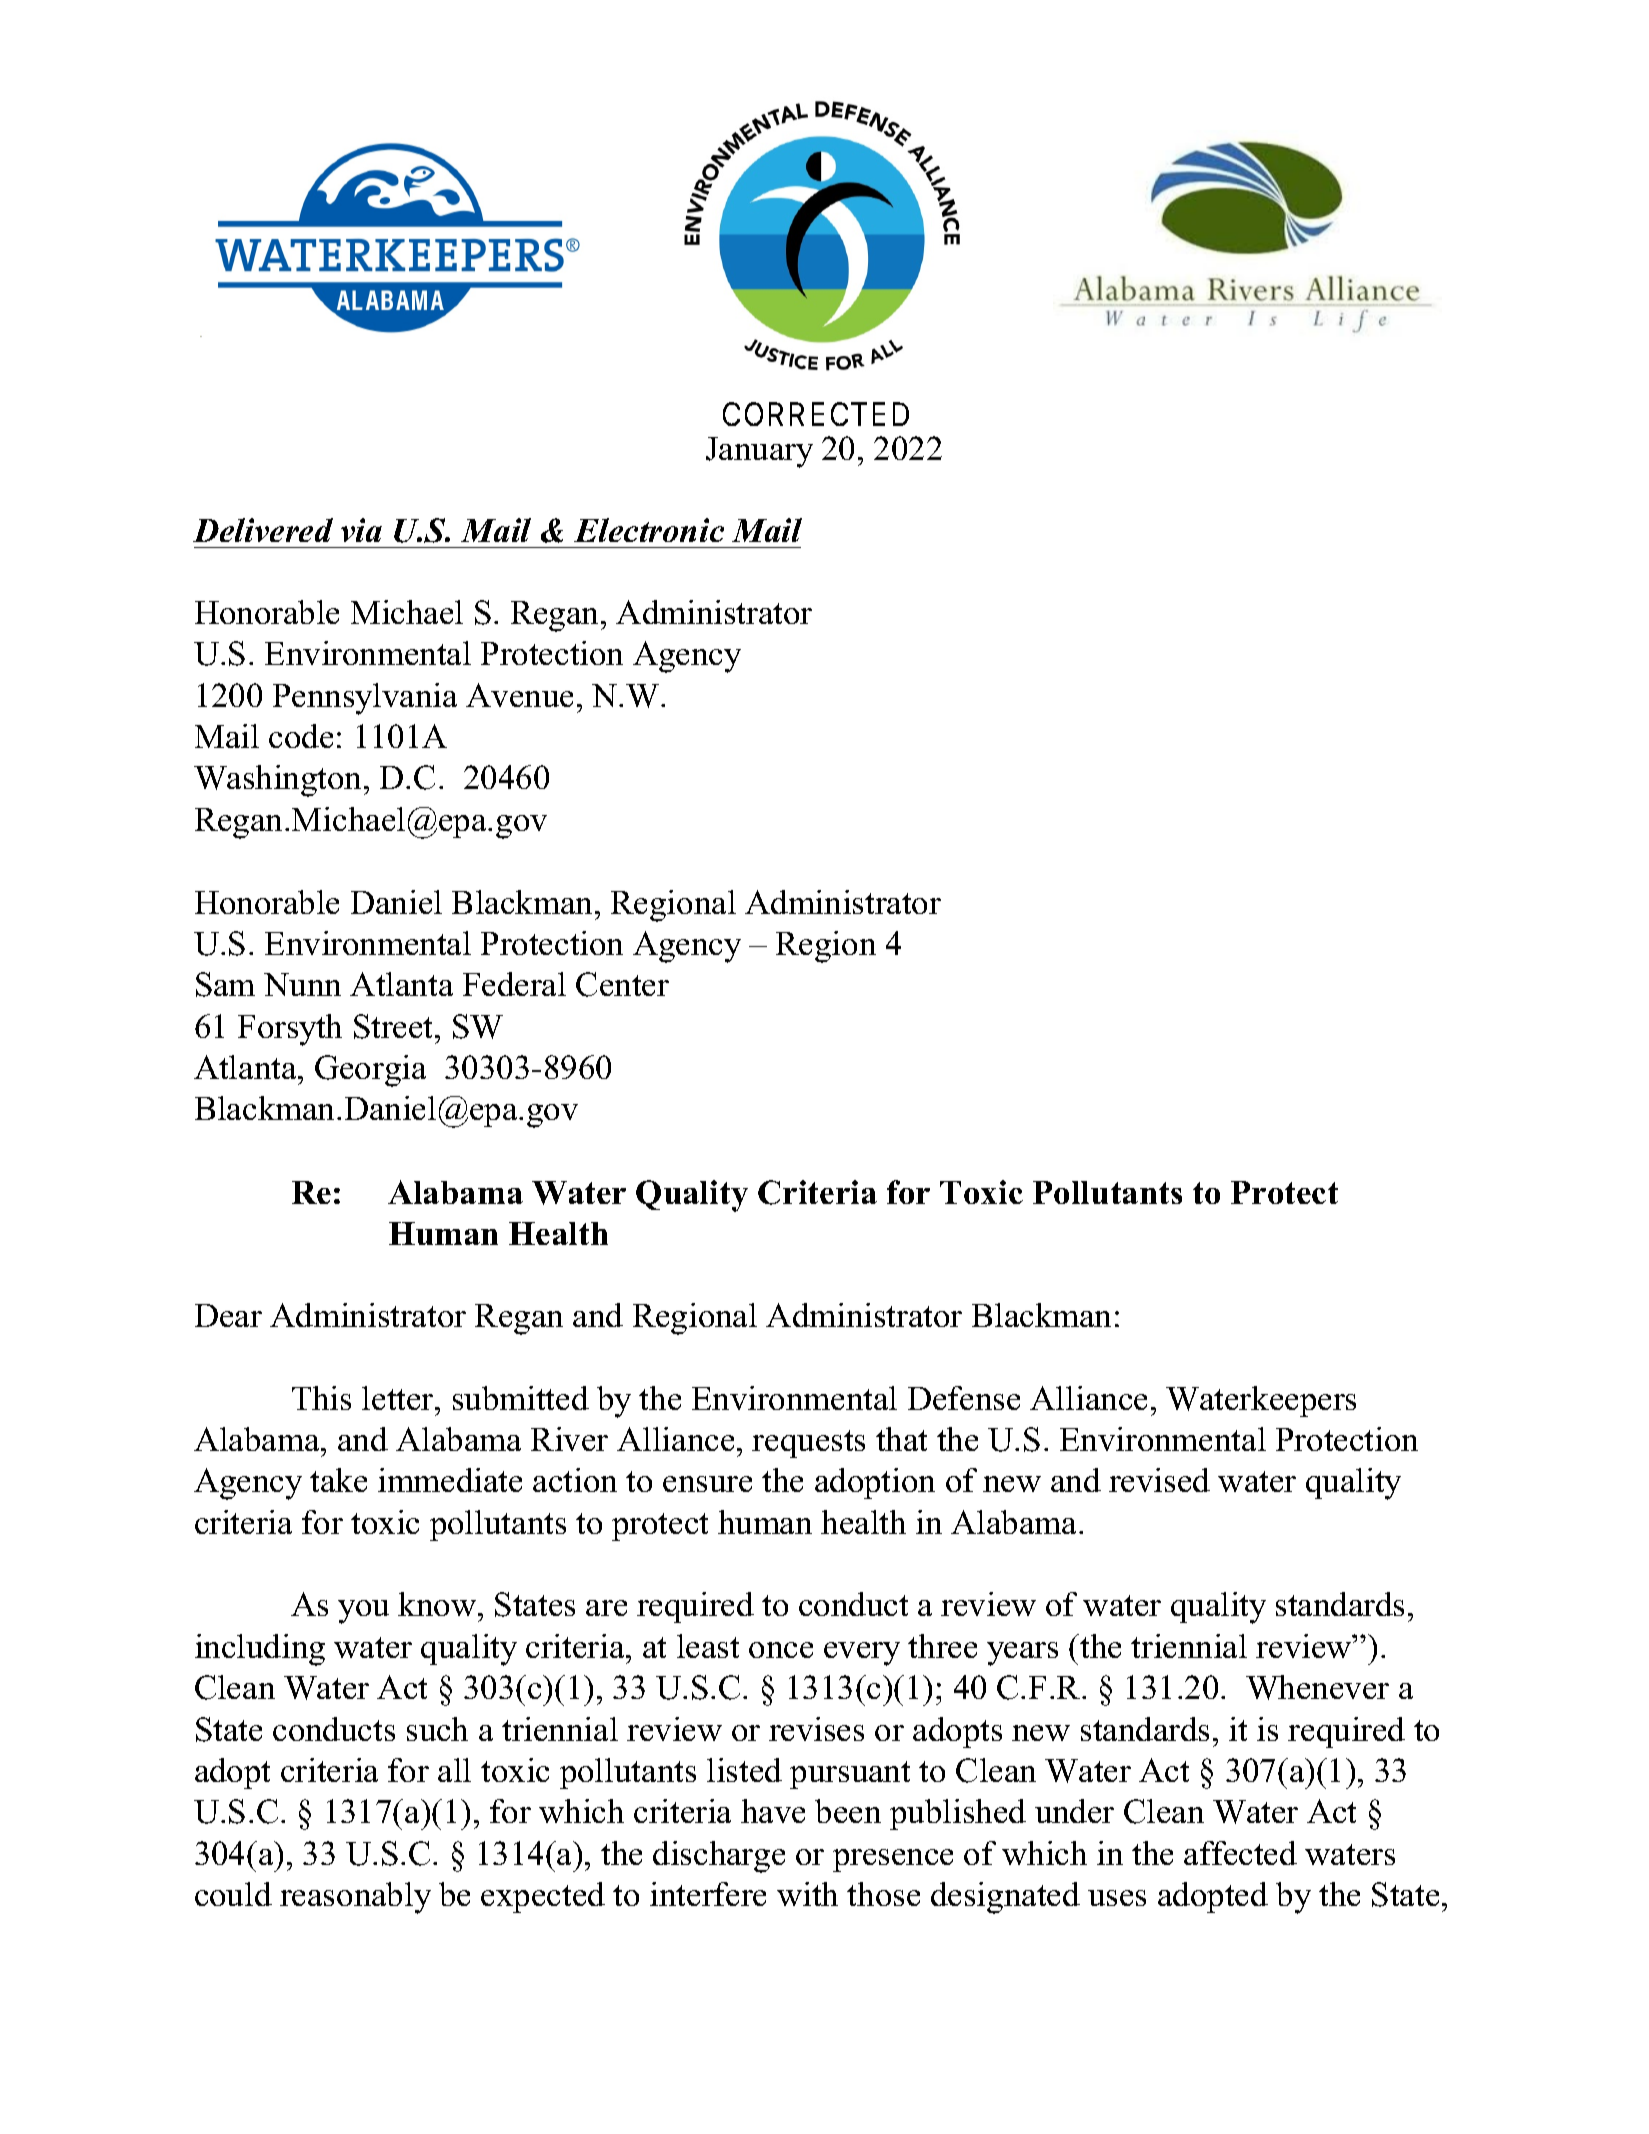  Describe the element at coordinates (1159, 1480) in the screenshot. I see `revised` at that location.
